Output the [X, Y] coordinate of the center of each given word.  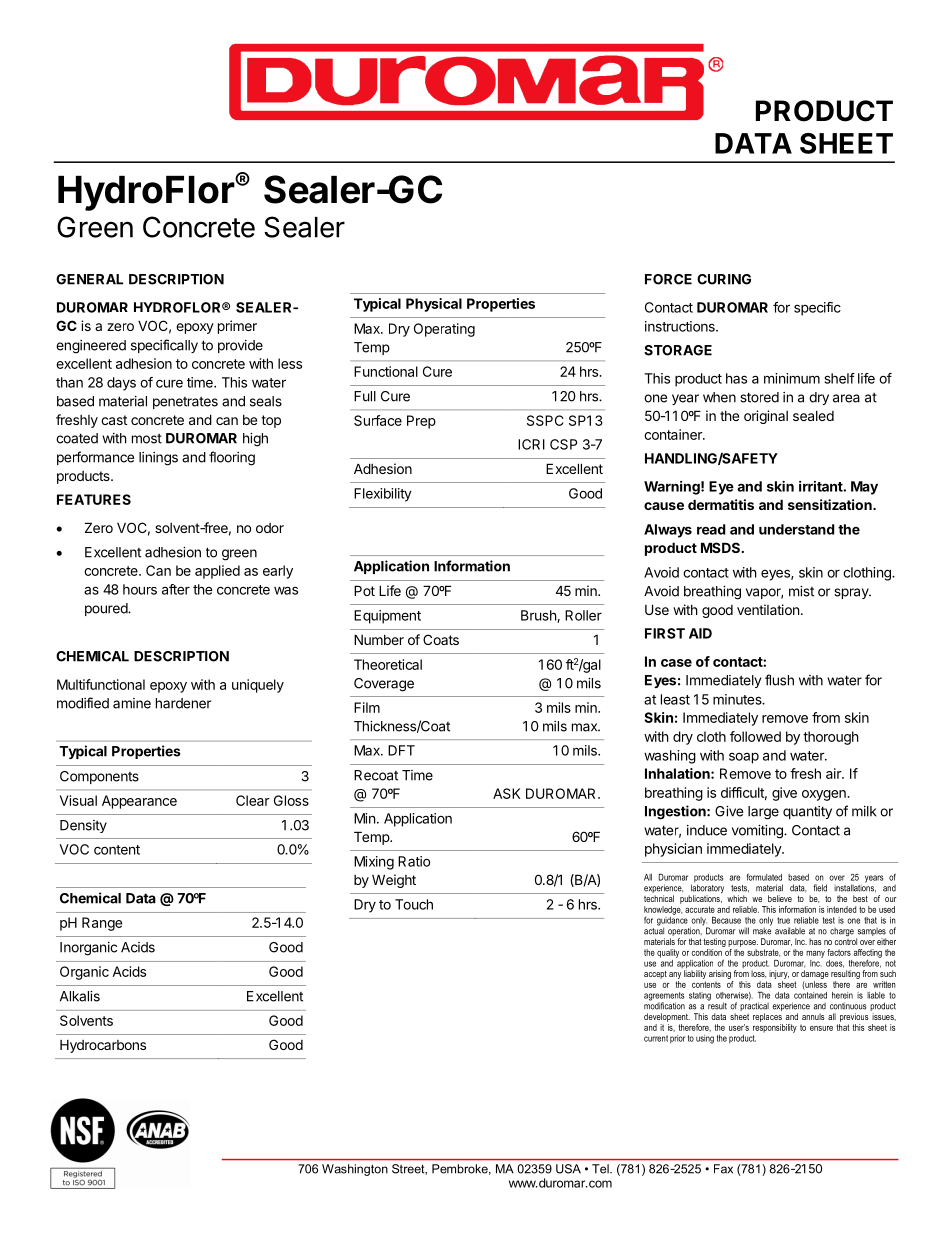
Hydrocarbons [103, 1046]
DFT [401, 750]
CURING [724, 279]
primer [237, 327]
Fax [723, 1169]
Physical [434, 305]
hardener [183, 703]
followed [755, 736]
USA [568, 1169]
